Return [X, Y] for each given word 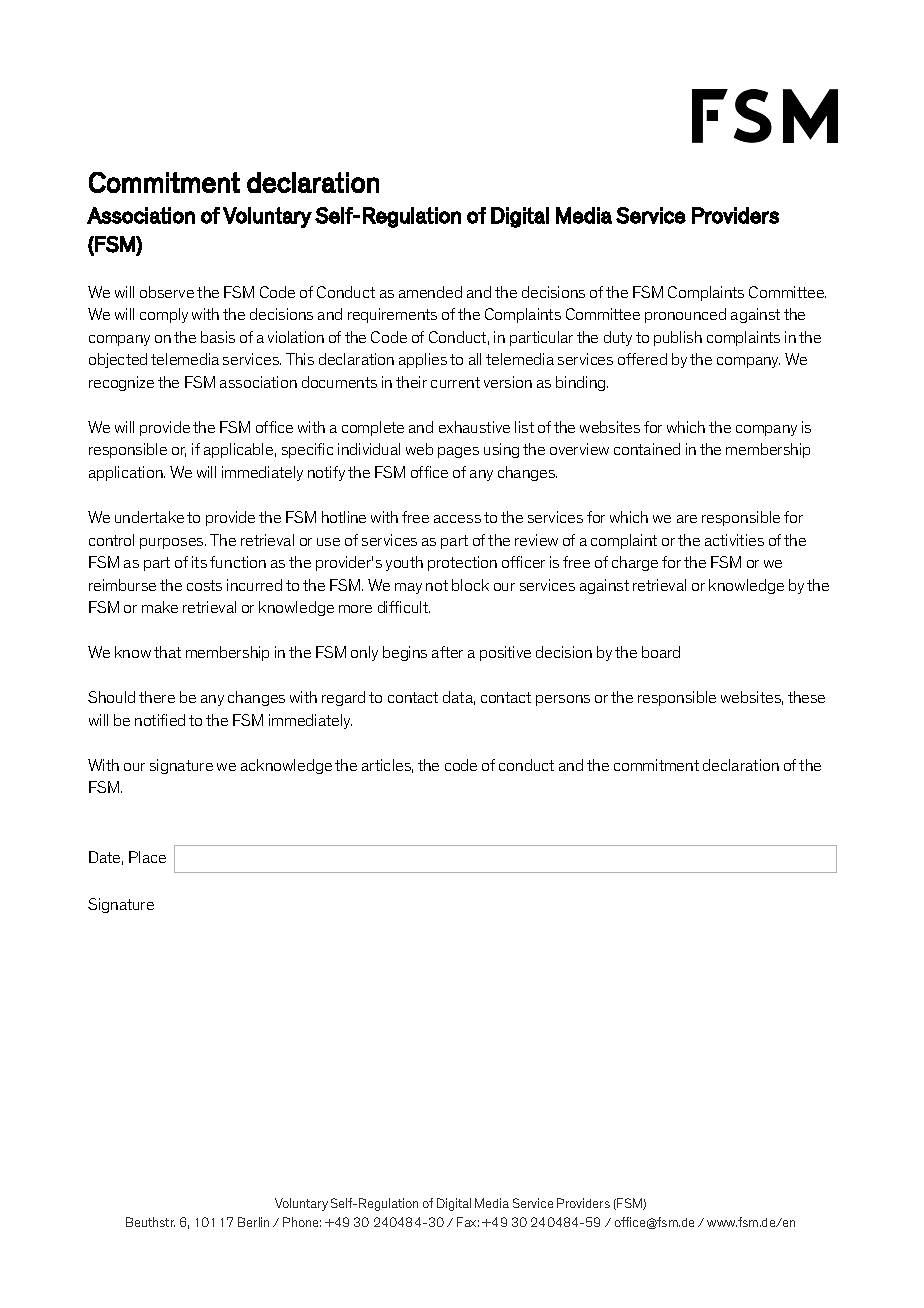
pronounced [685, 315]
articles [387, 766]
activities [734, 540]
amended [430, 292]
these [806, 697]
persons [563, 700]
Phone [302, 1222]
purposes [173, 543]
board [661, 652]
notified [160, 720]
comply [164, 315]
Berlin [253, 1222]
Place [147, 857]
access [457, 519]
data [459, 698]
